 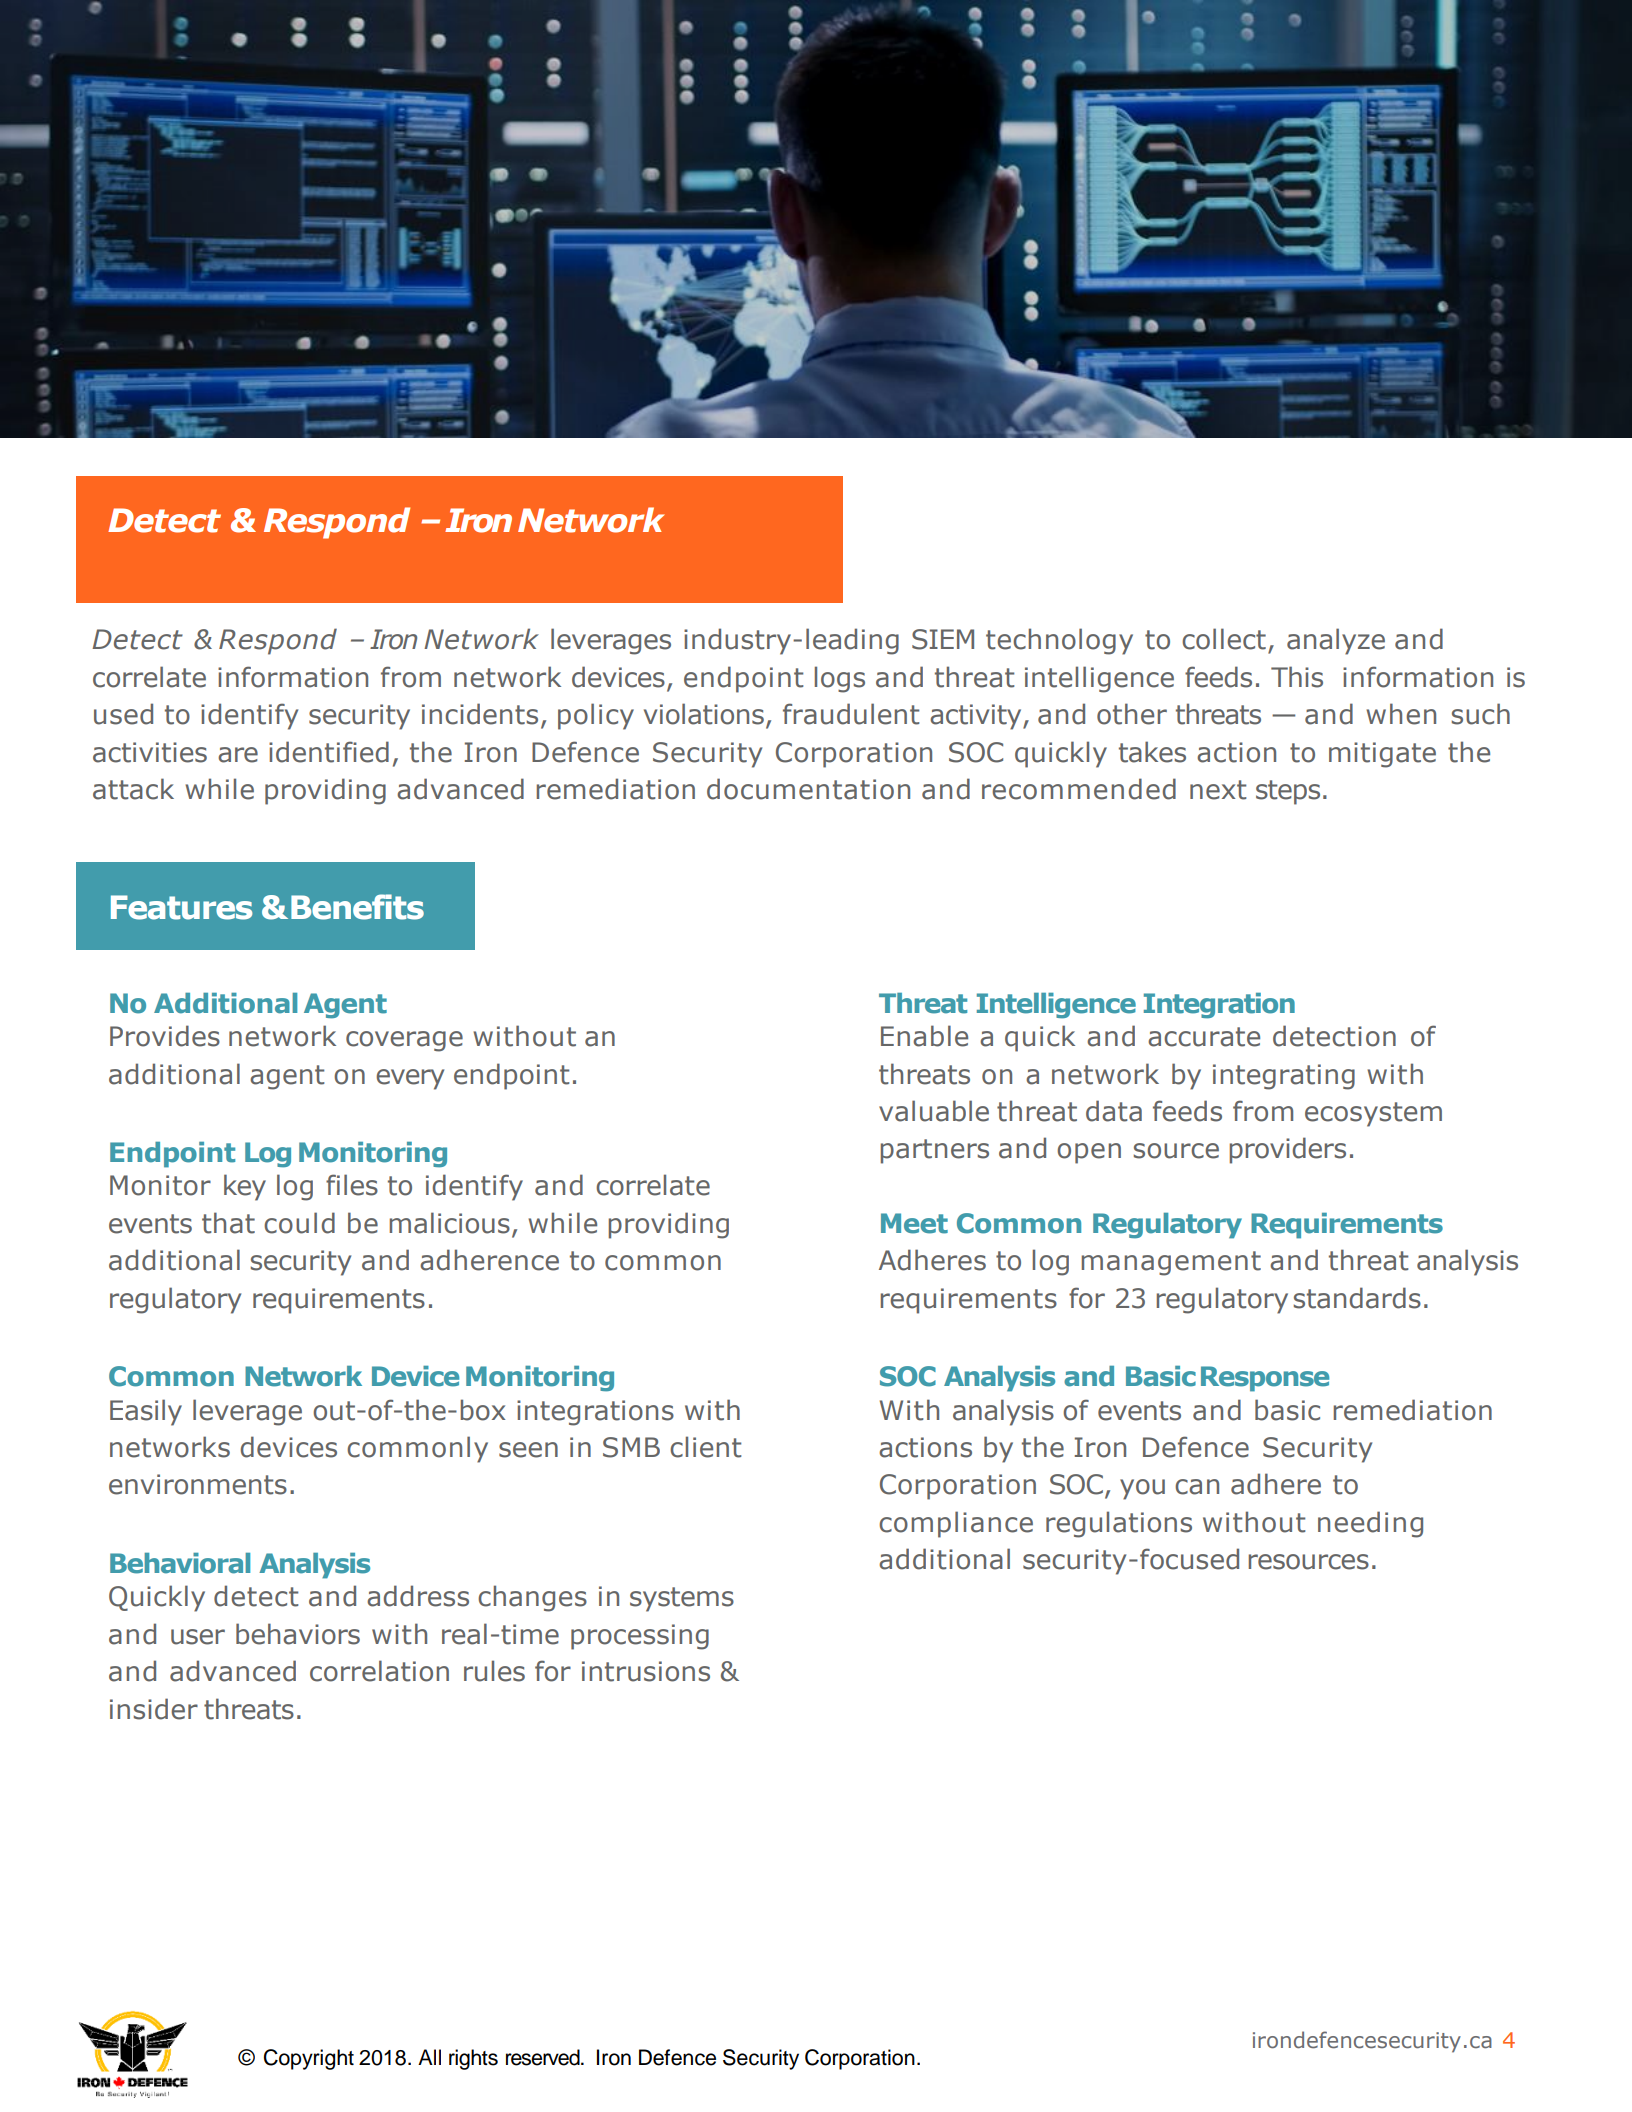 What do you see at coordinates (646, 1671) in the page?
I see `intrusions` at bounding box center [646, 1671].
